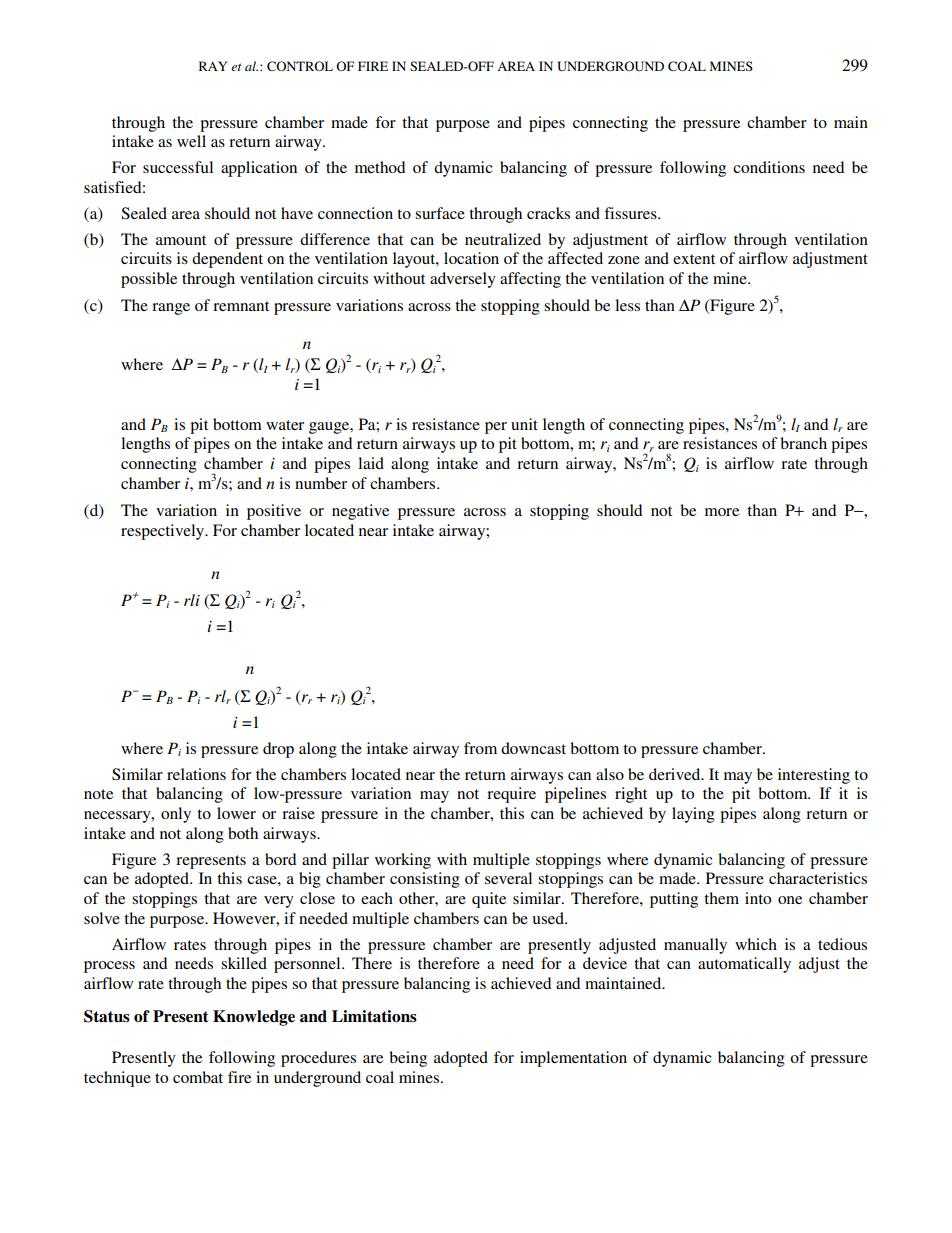 The height and width of the screenshot is (1233, 952). Describe the element at coordinates (380, 167) in the screenshot. I see `method` at that location.
